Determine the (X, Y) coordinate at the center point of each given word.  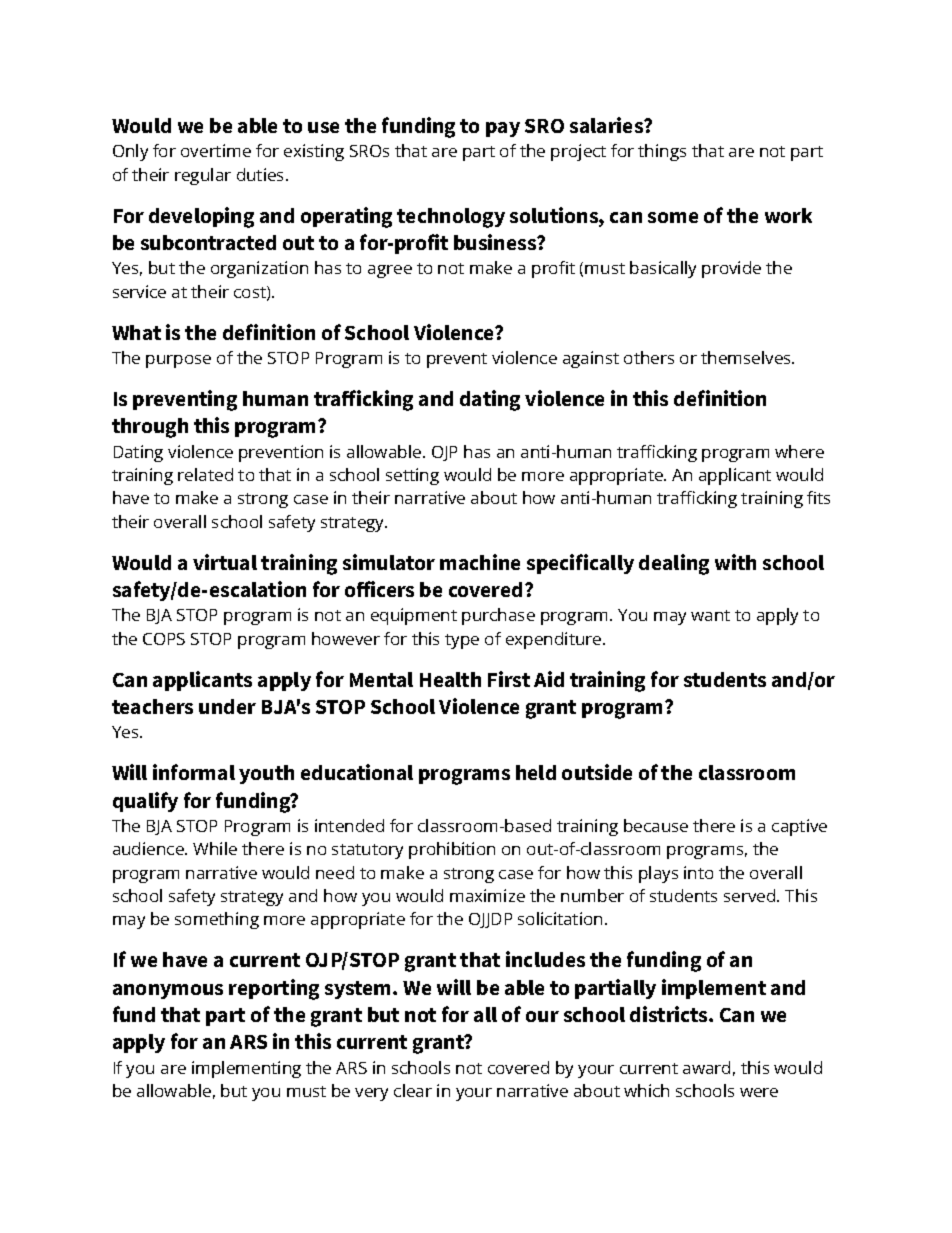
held (536, 772)
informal (194, 772)
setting (412, 476)
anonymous (168, 991)
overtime (216, 150)
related (205, 474)
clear (413, 1090)
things (662, 152)
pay (503, 129)
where (799, 451)
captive (799, 827)
